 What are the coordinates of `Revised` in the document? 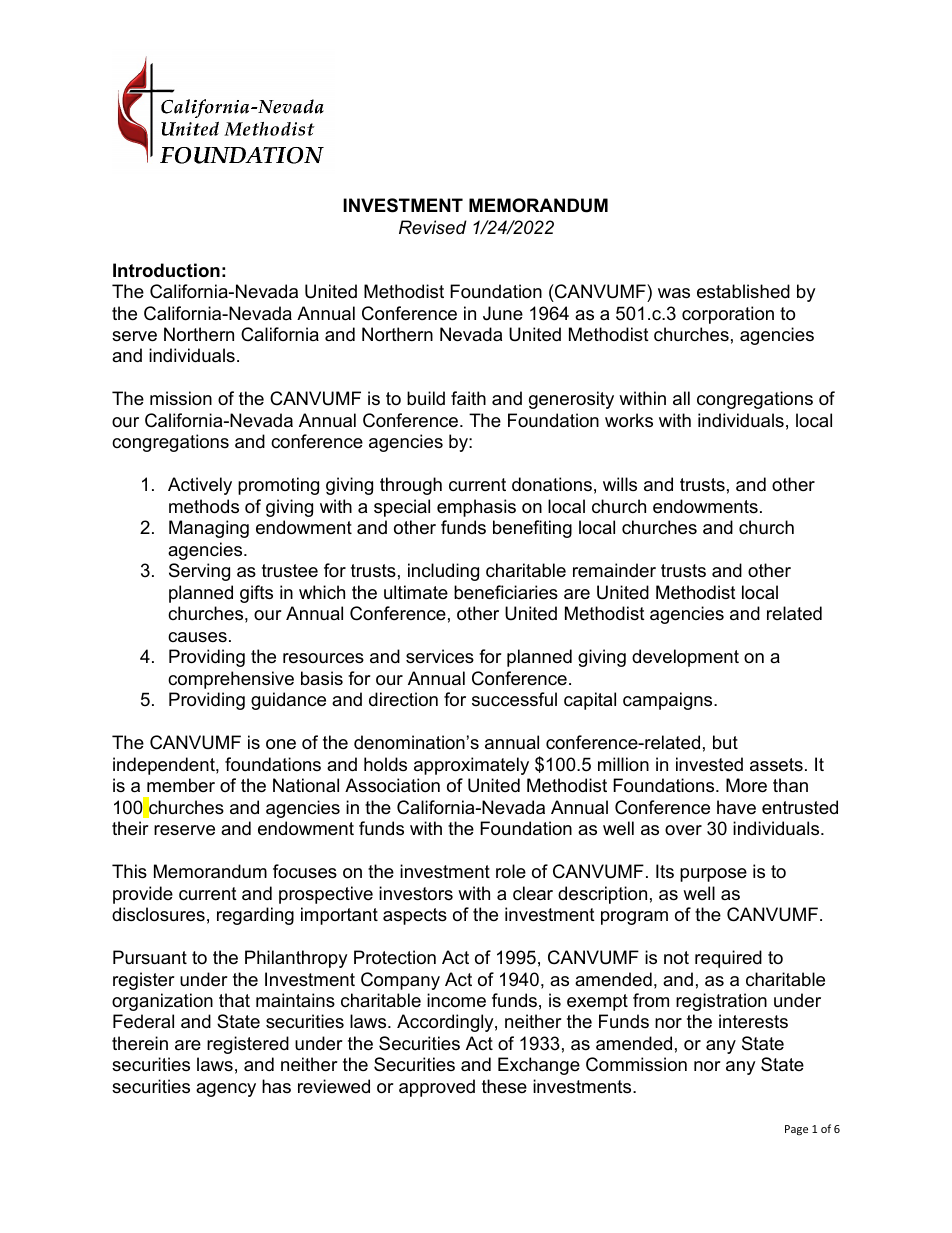 It's located at (433, 227).
